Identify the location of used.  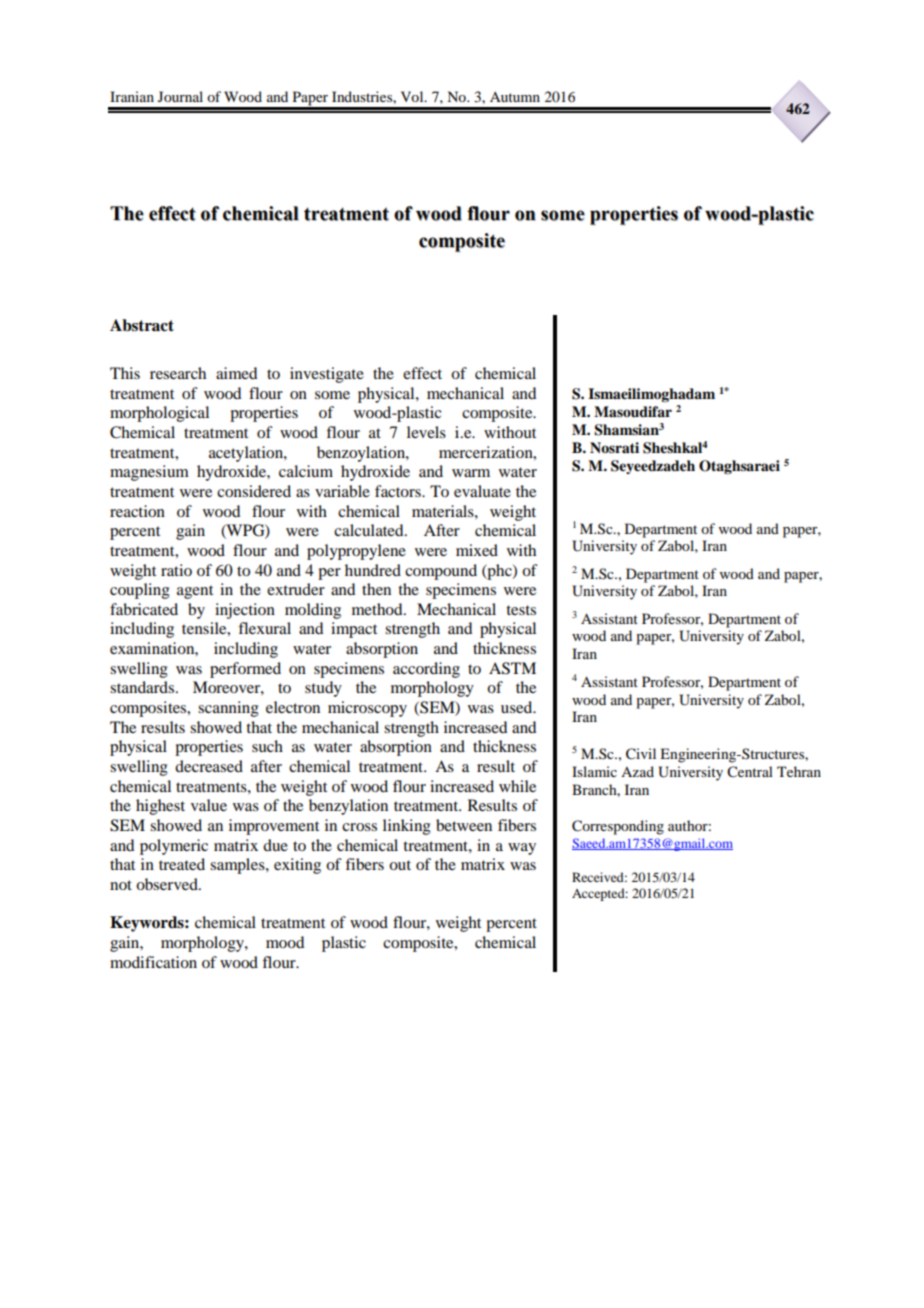
(518, 707).
